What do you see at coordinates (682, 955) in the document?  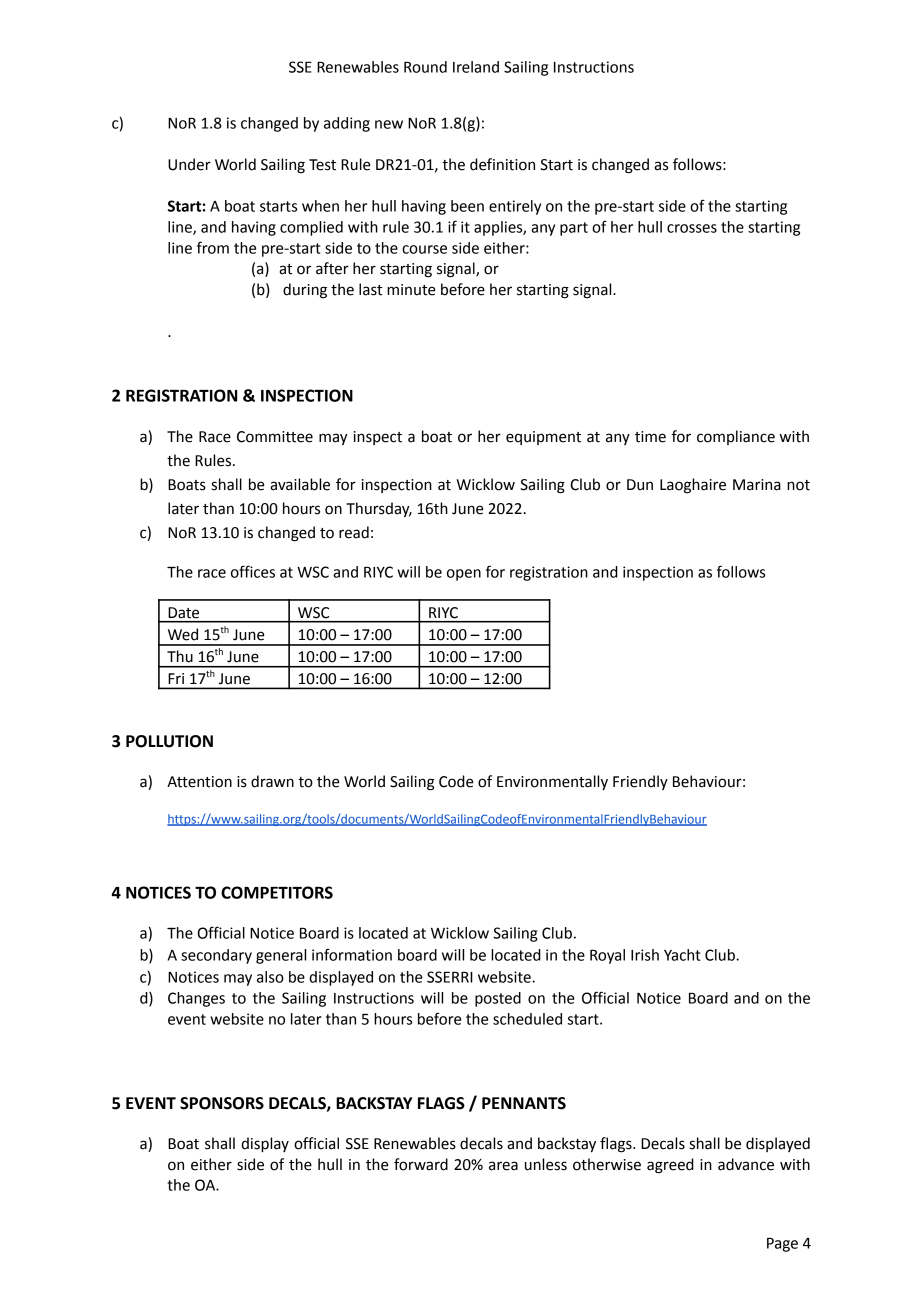 I see `Yacht` at bounding box center [682, 955].
